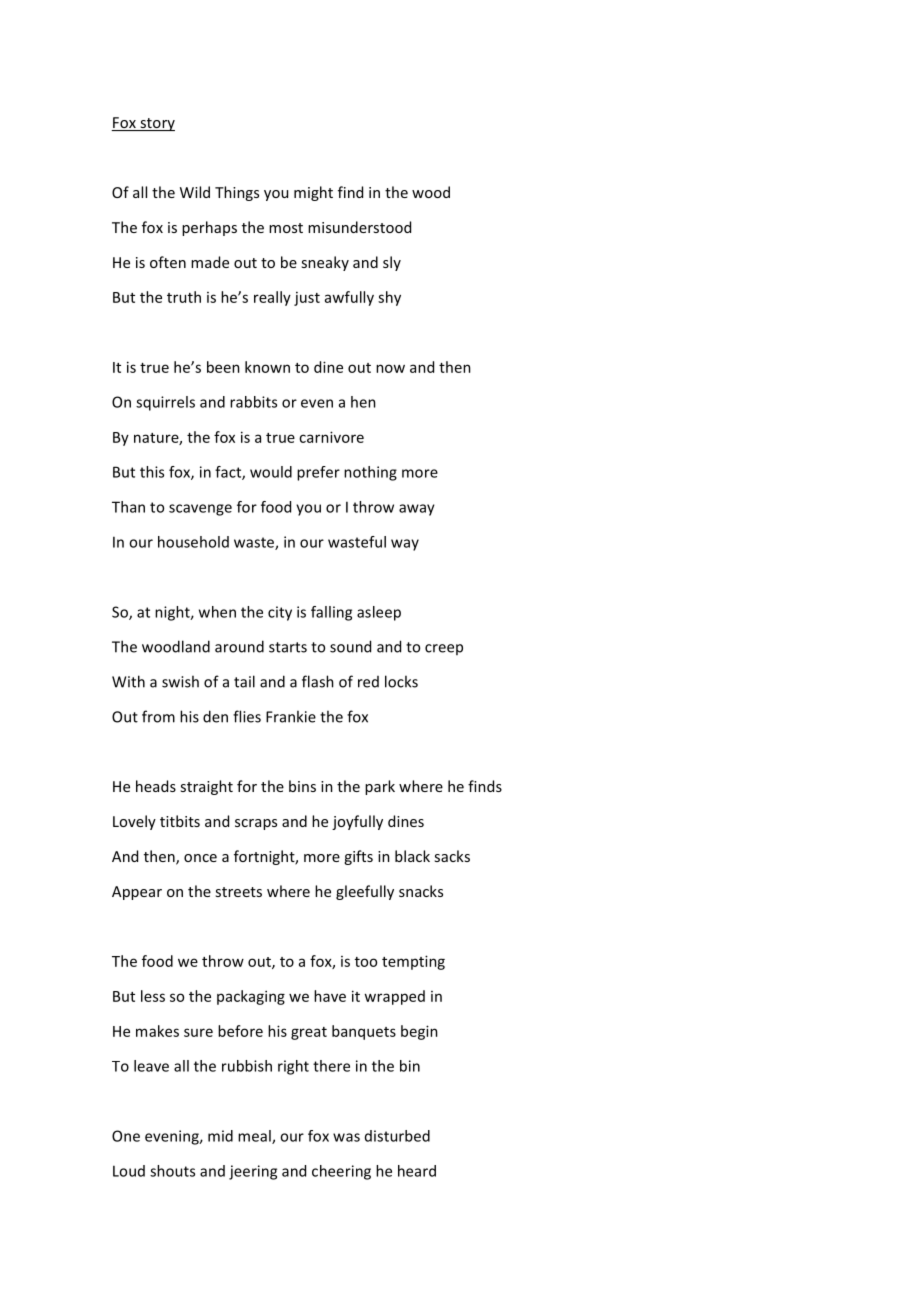 This screenshot has height=1308, width=924. I want to click on misunderstood, so click(359, 227).
